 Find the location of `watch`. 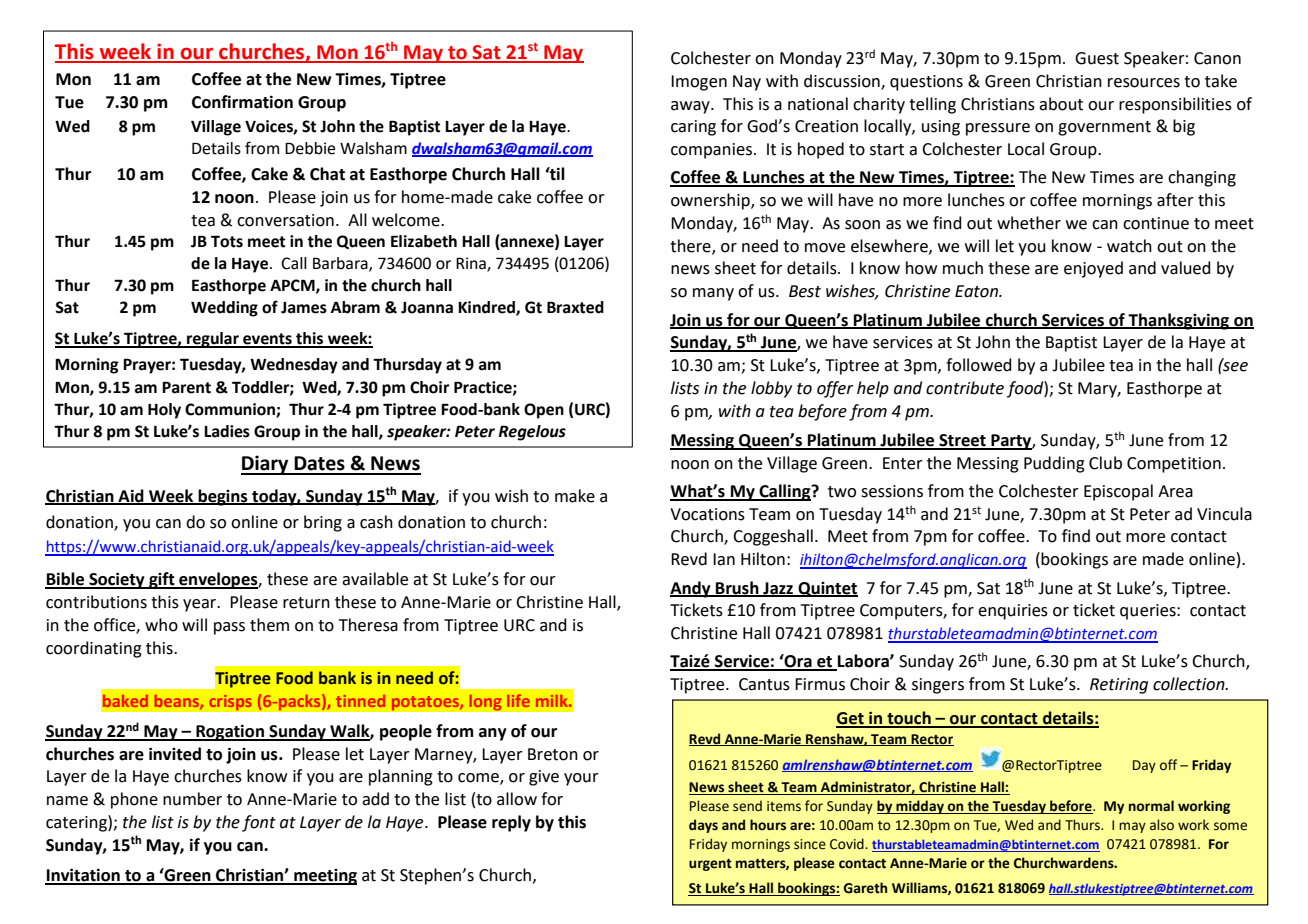

watch is located at coordinates (1129, 246).
